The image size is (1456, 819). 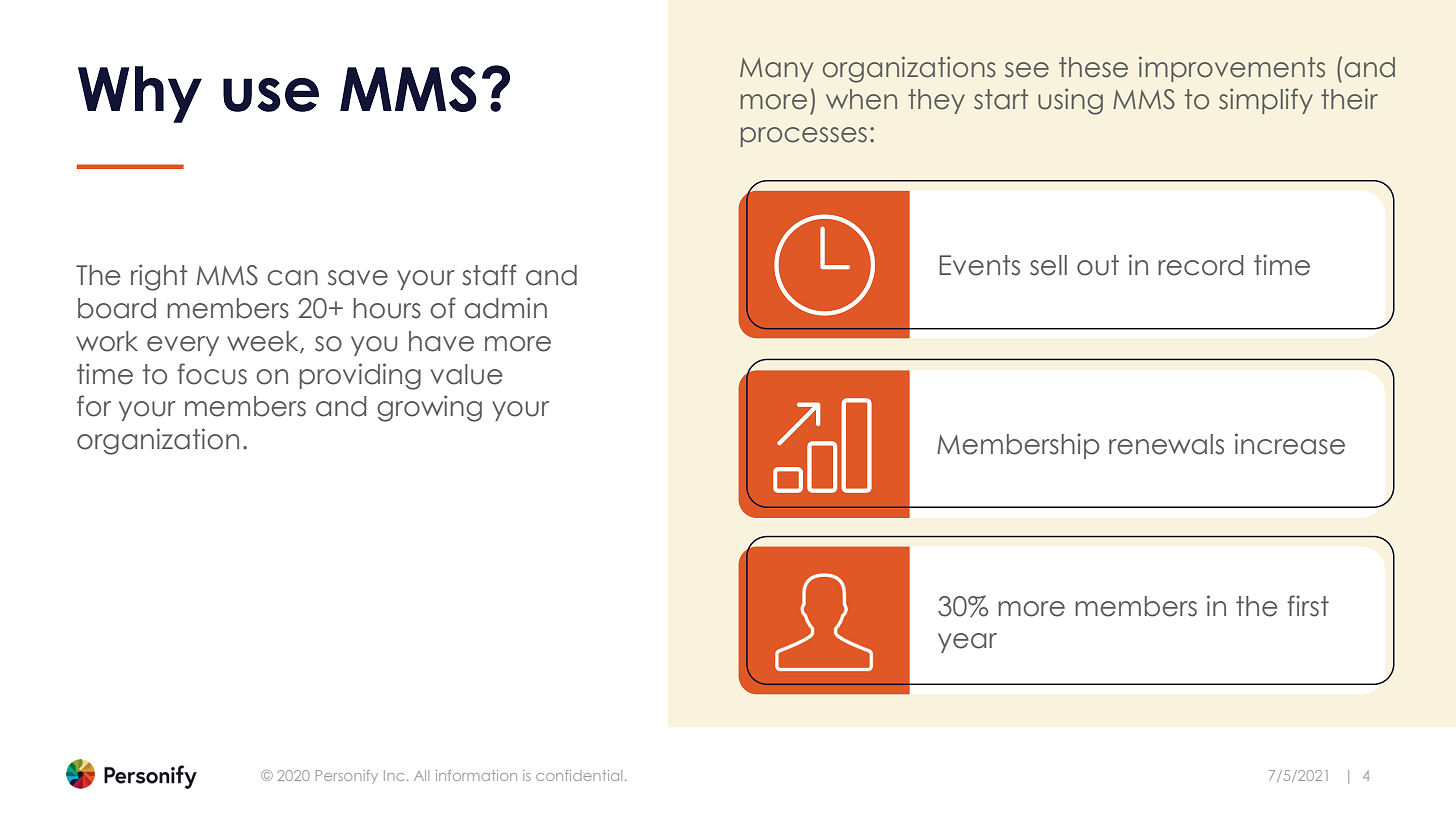 I want to click on All, so click(x=421, y=775).
